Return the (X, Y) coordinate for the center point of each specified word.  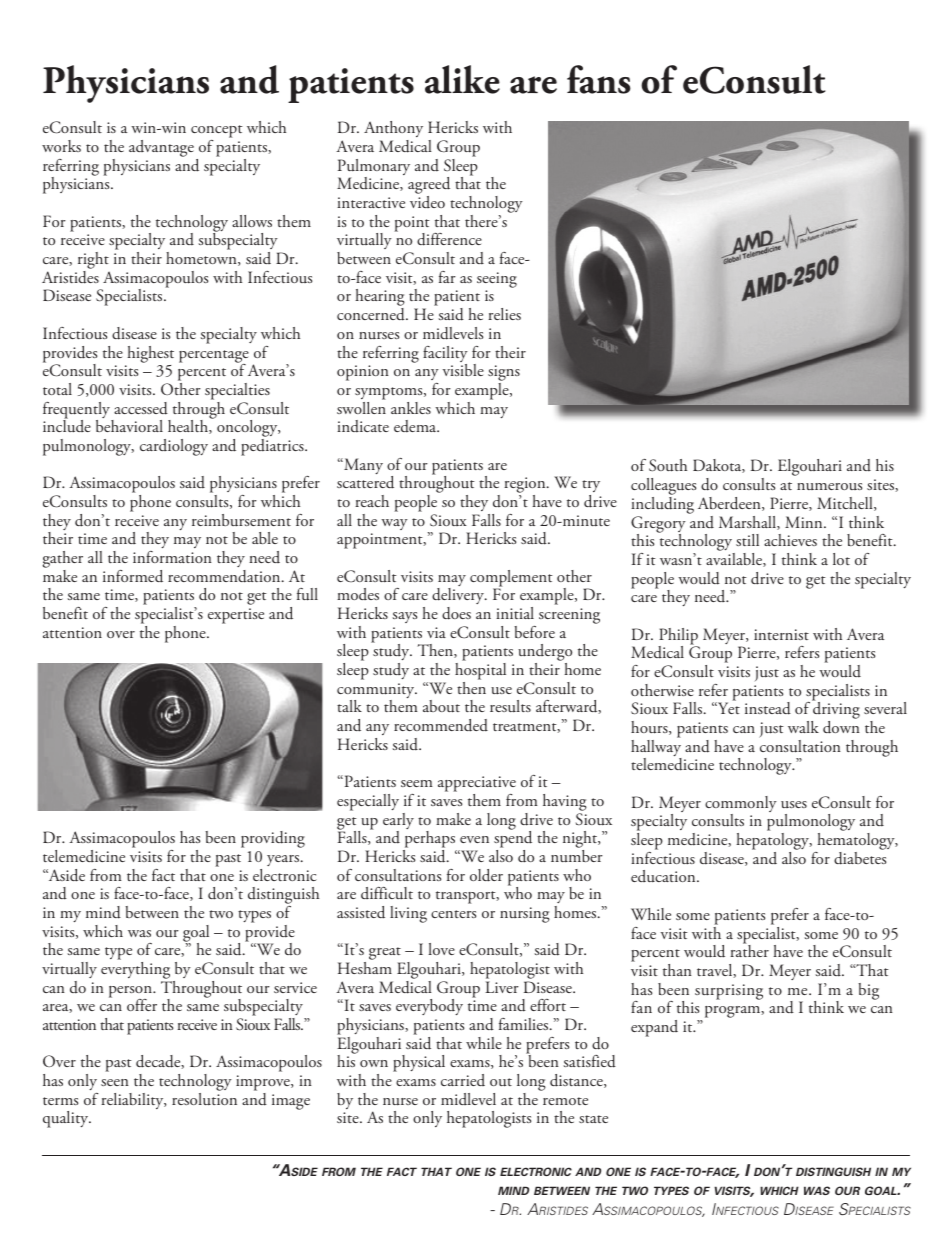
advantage (161, 148)
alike (462, 79)
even (474, 839)
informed (133, 576)
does (456, 613)
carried (463, 1080)
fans (599, 79)
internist (781, 634)
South (668, 465)
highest (150, 354)
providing (273, 839)
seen (115, 1082)
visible (463, 370)
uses (794, 804)
